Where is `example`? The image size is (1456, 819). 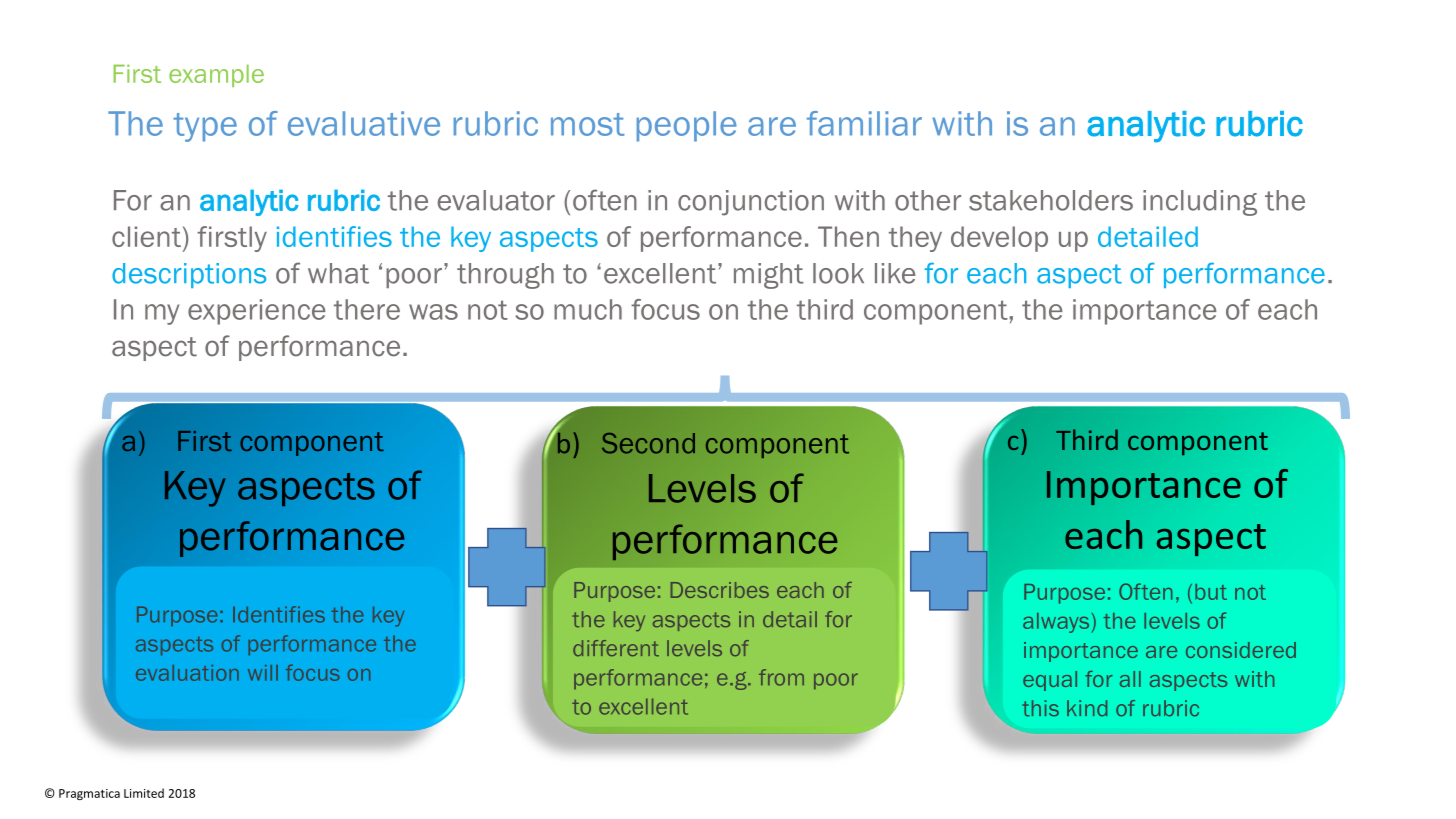 example is located at coordinates (216, 75).
